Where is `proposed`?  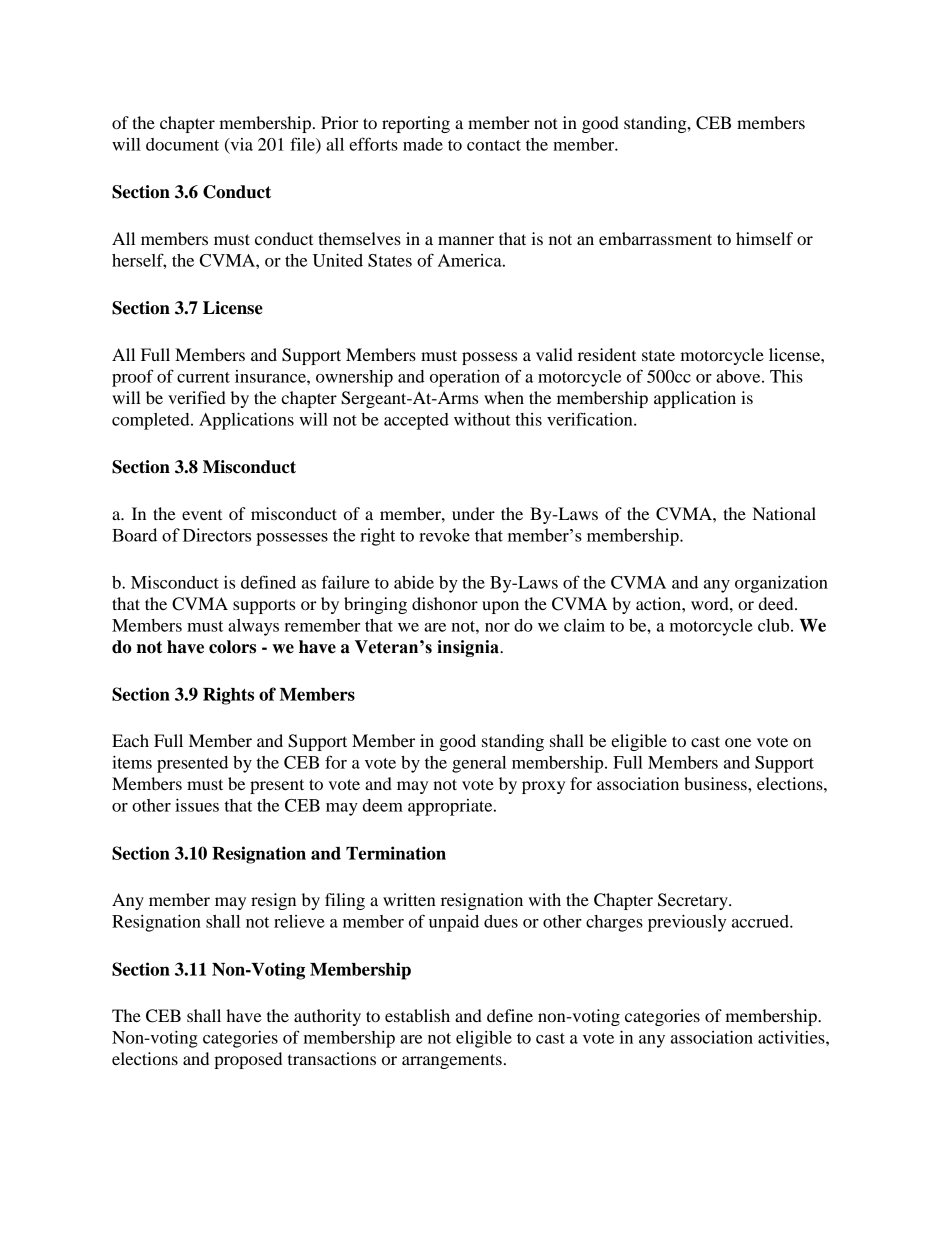 proposed is located at coordinates (248, 1060).
